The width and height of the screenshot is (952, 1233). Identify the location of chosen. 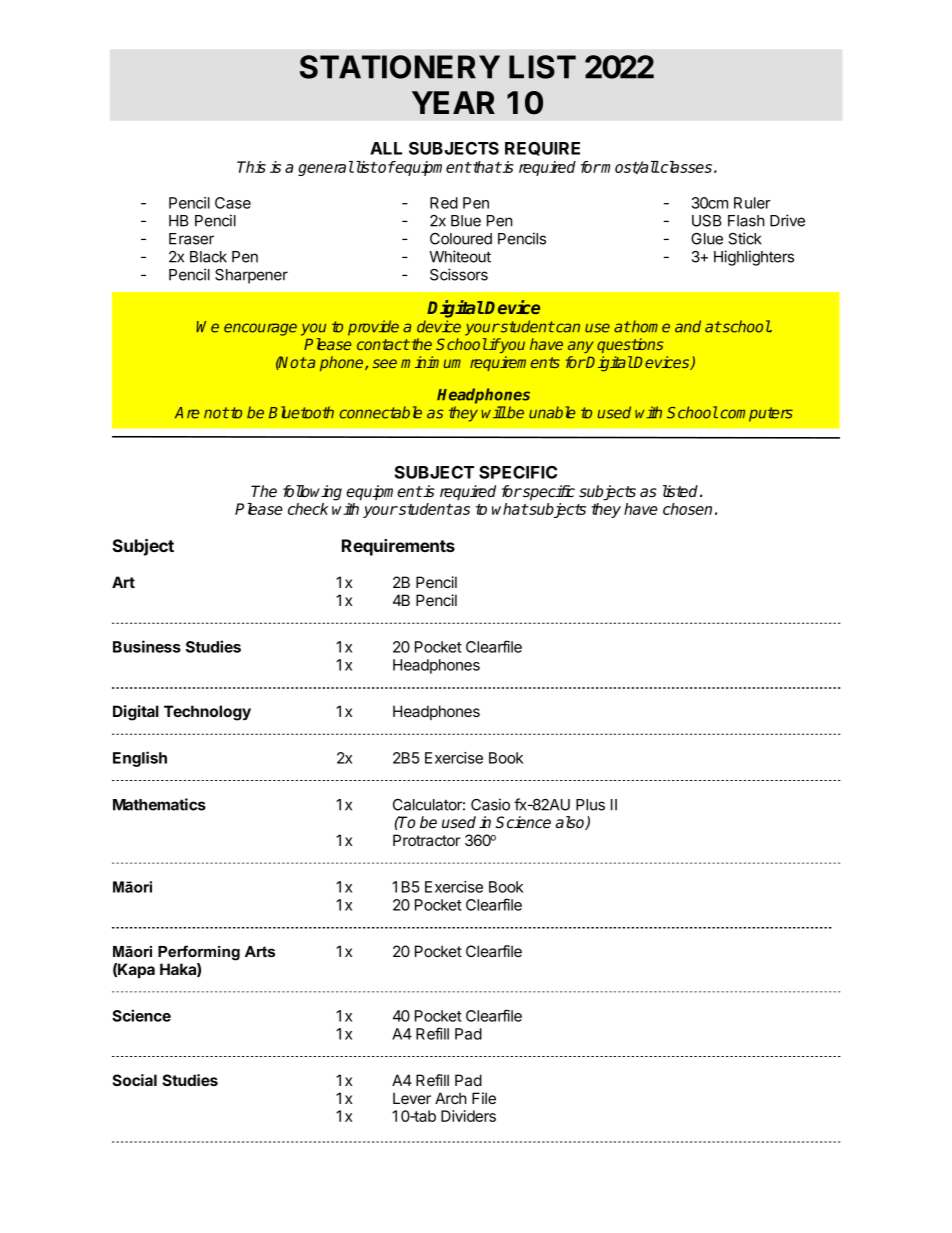
(687, 509).
